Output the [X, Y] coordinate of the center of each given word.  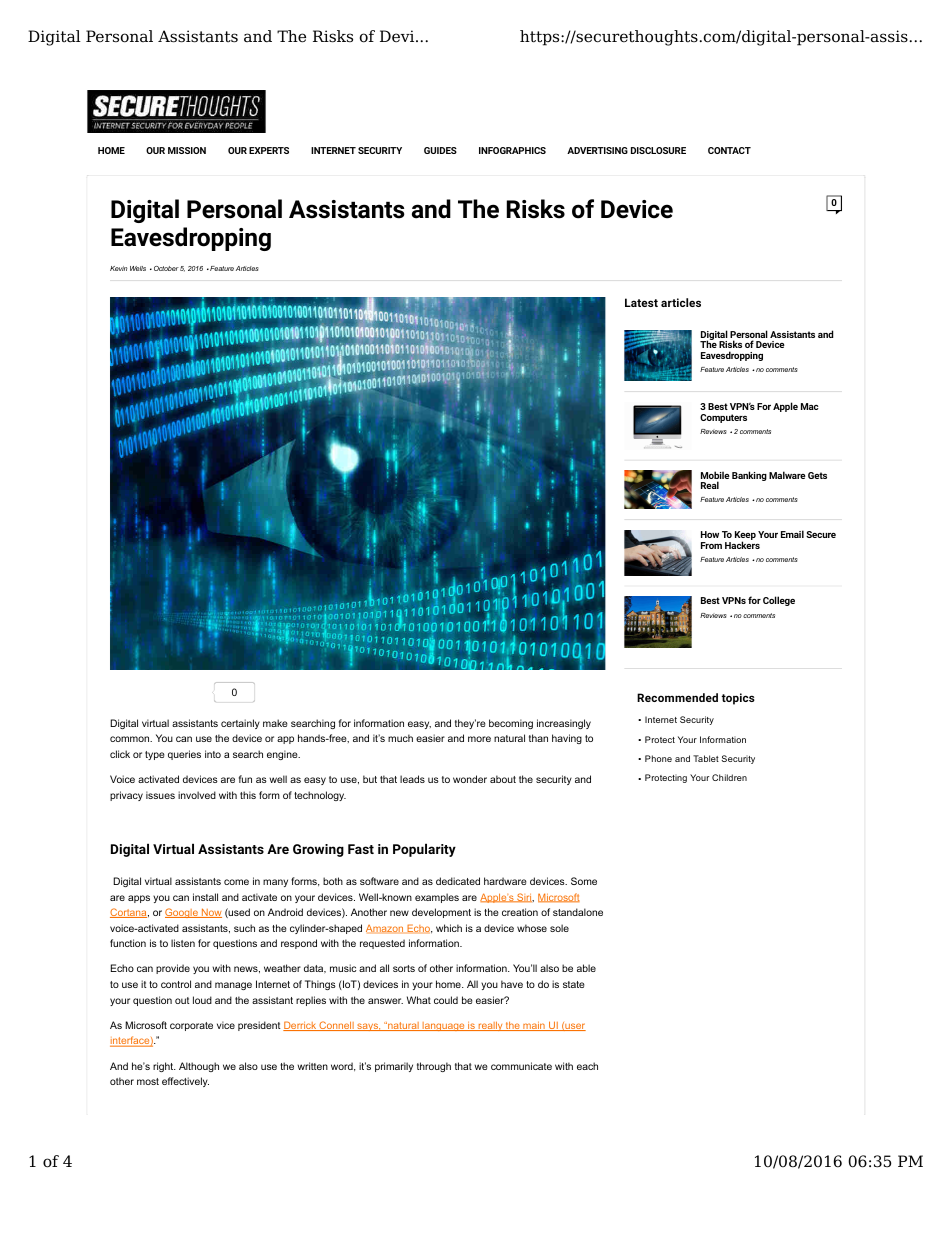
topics [738, 699]
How [710, 534]
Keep [745, 537]
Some [584, 881]
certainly [240, 724]
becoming [511, 724]
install [205, 897]
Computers [723, 418]
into [213, 754]
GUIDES [440, 150]
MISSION [187, 150]
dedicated [458, 881]
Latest [641, 302]
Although [199, 1067]
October [166, 268]
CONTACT [729, 150]
